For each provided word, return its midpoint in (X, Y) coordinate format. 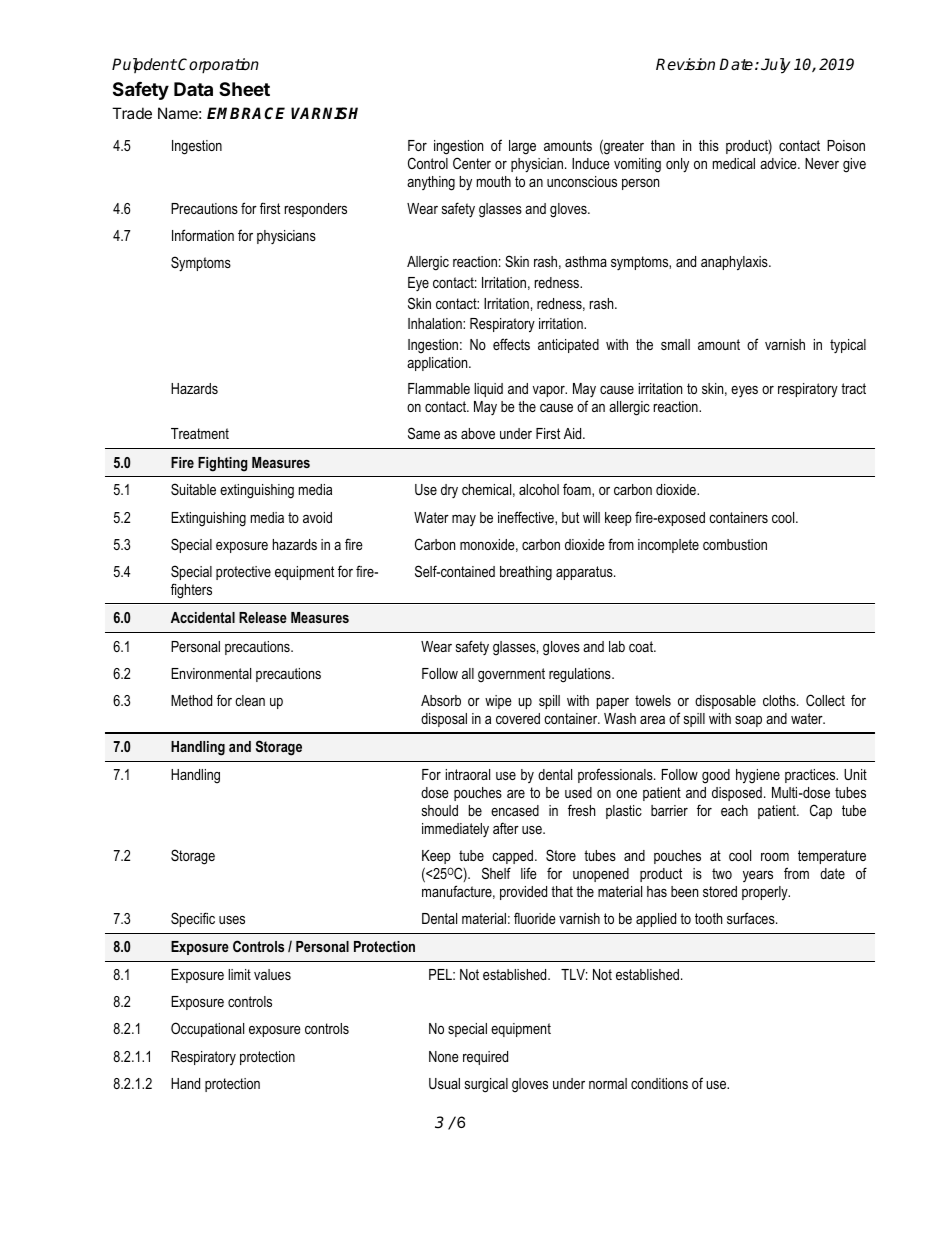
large (522, 147)
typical (848, 346)
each (734, 810)
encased (515, 810)
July (775, 66)
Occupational (207, 1029)
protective (243, 573)
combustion (735, 544)
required (485, 1058)
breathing (526, 573)
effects (511, 344)
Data (193, 89)
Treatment (200, 433)
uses (232, 920)
